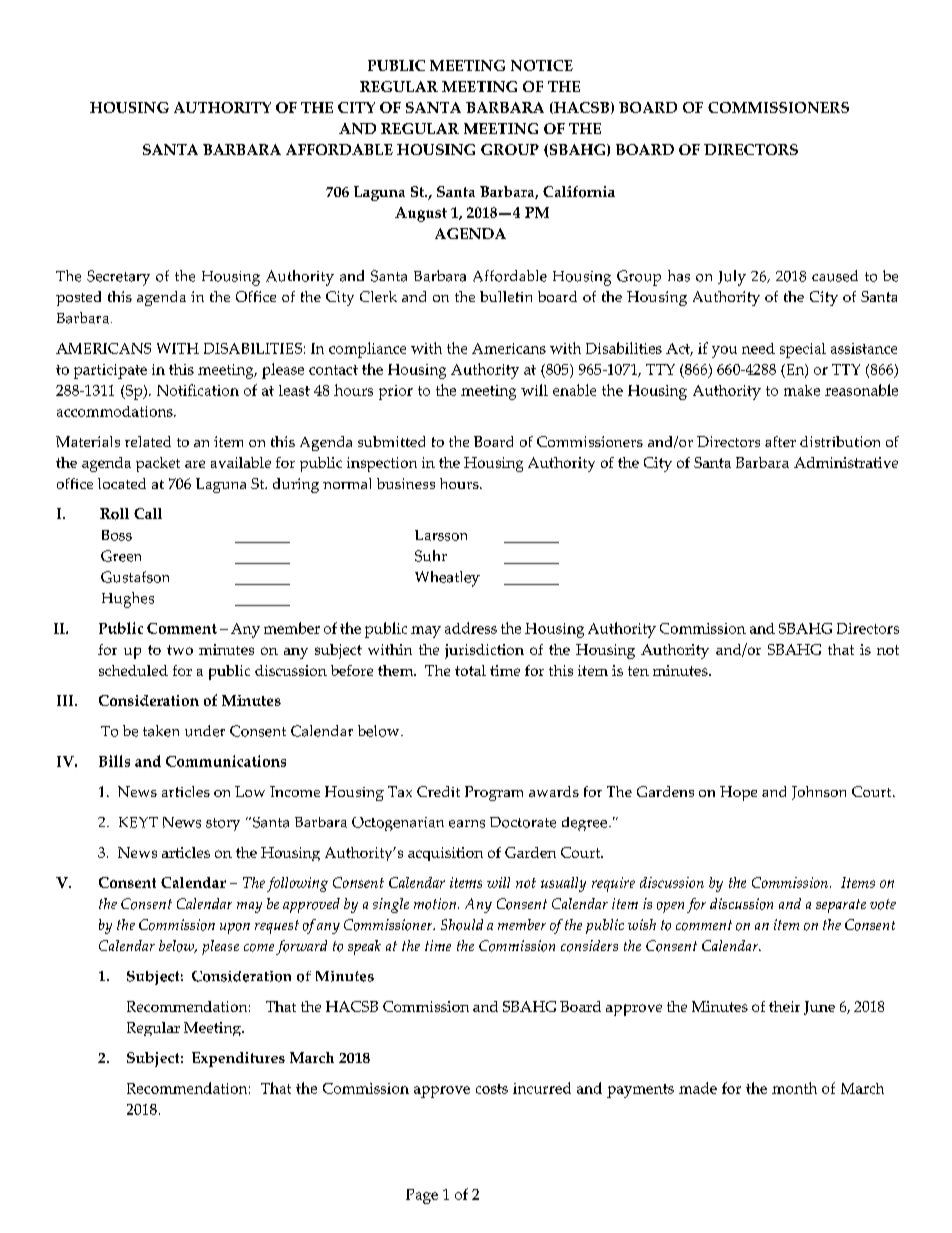 The height and width of the document is (1233, 952). Describe the element at coordinates (223, 824) in the document. I see `story` at that location.
